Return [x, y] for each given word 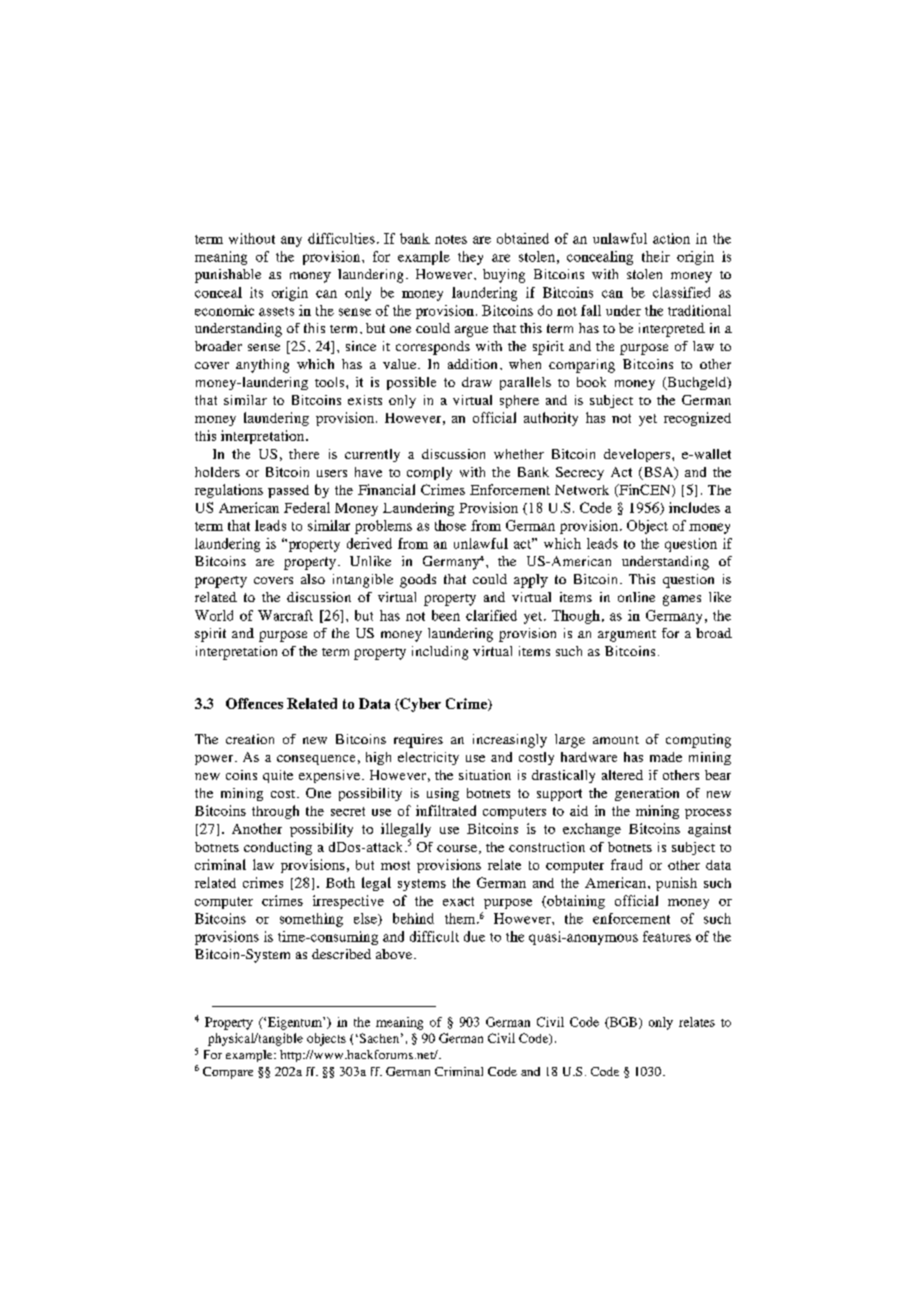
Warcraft [285, 615]
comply [429, 473]
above [394, 954]
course [457, 848]
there [304, 454]
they [470, 258]
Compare [228, 1073]
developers [638, 455]
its [256, 292]
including [440, 653]
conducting [278, 848]
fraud [626, 864]
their [656, 256]
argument [627, 636]
